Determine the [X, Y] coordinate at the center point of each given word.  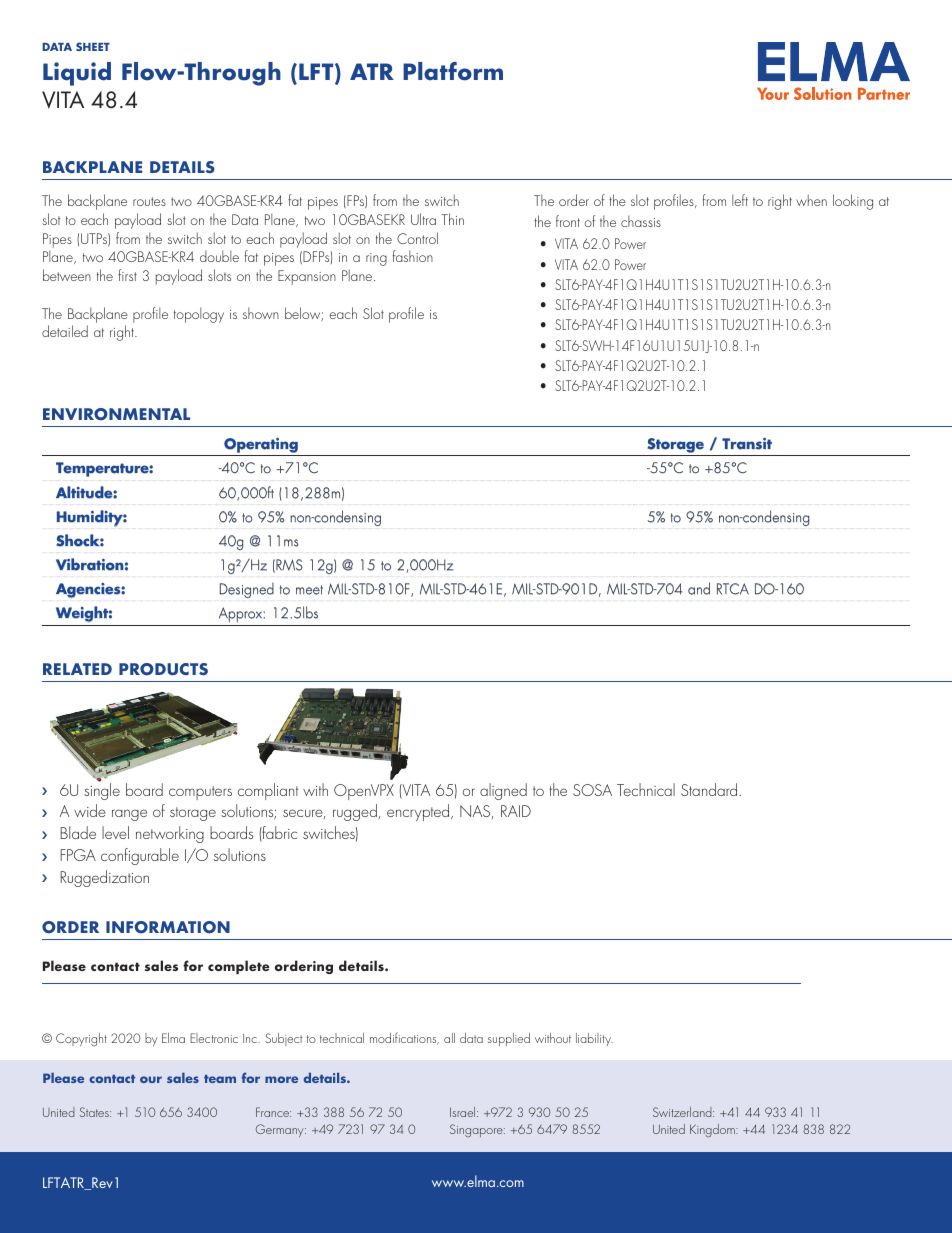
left [740, 200]
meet [309, 590]
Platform [453, 71]
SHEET [93, 46]
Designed [247, 590]
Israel [464, 1112]
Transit [747, 443]
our [151, 1079]
